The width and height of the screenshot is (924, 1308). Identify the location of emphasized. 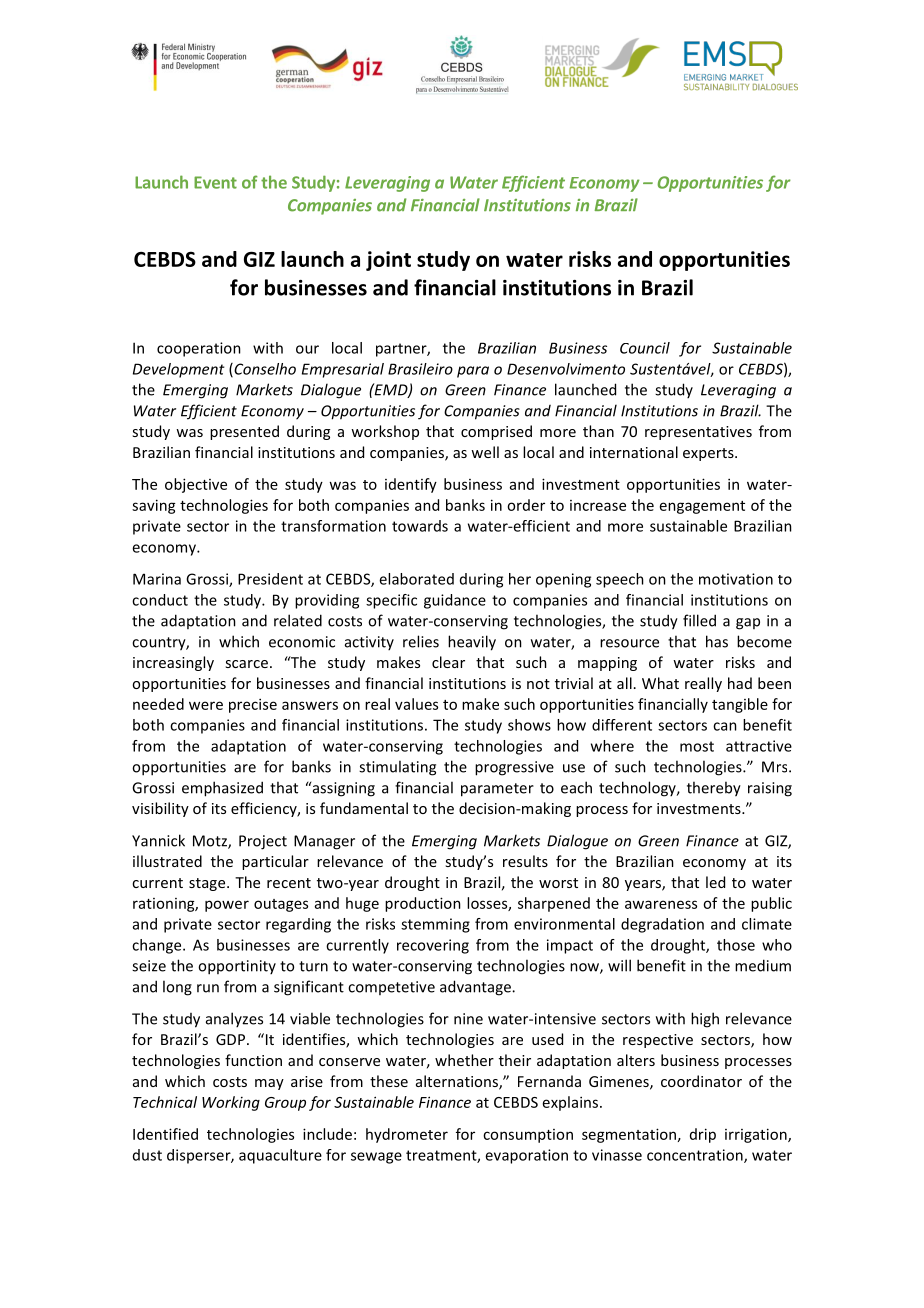
(222, 789).
